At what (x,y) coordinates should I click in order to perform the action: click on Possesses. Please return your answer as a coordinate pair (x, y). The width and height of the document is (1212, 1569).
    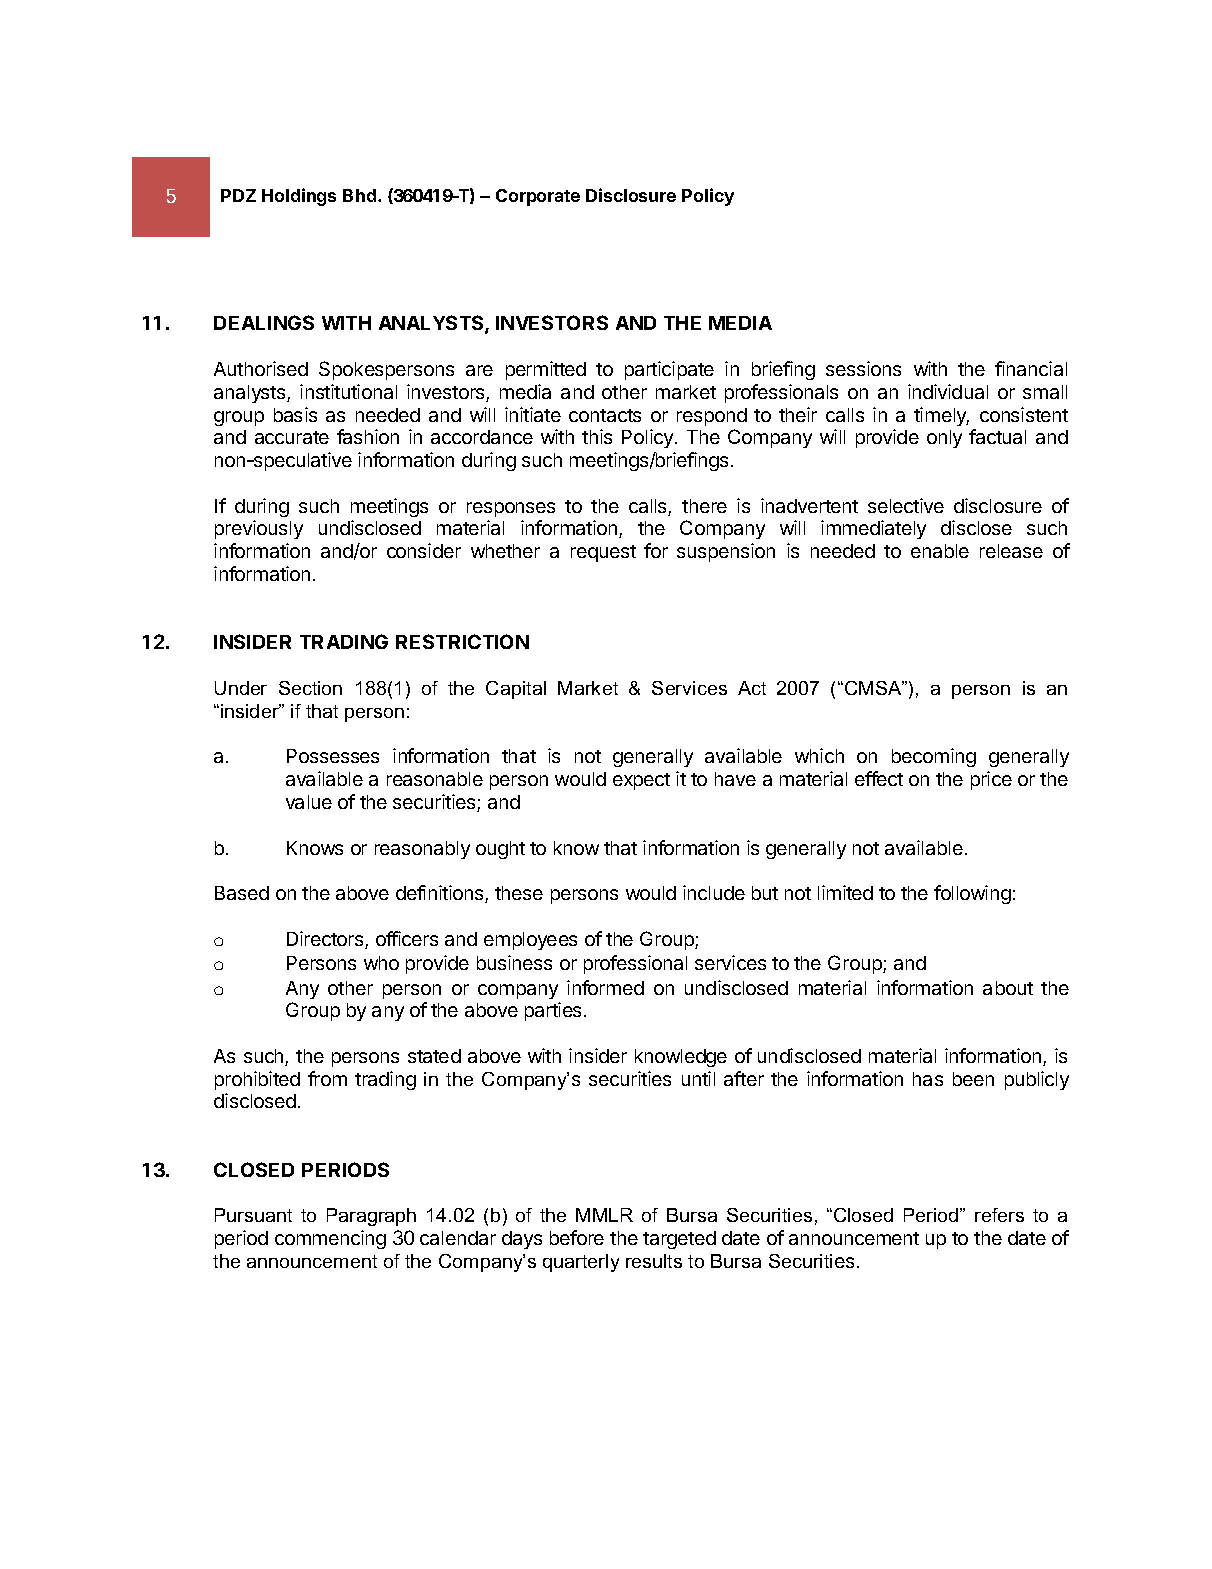
    Looking at the image, I should click on (333, 756).
